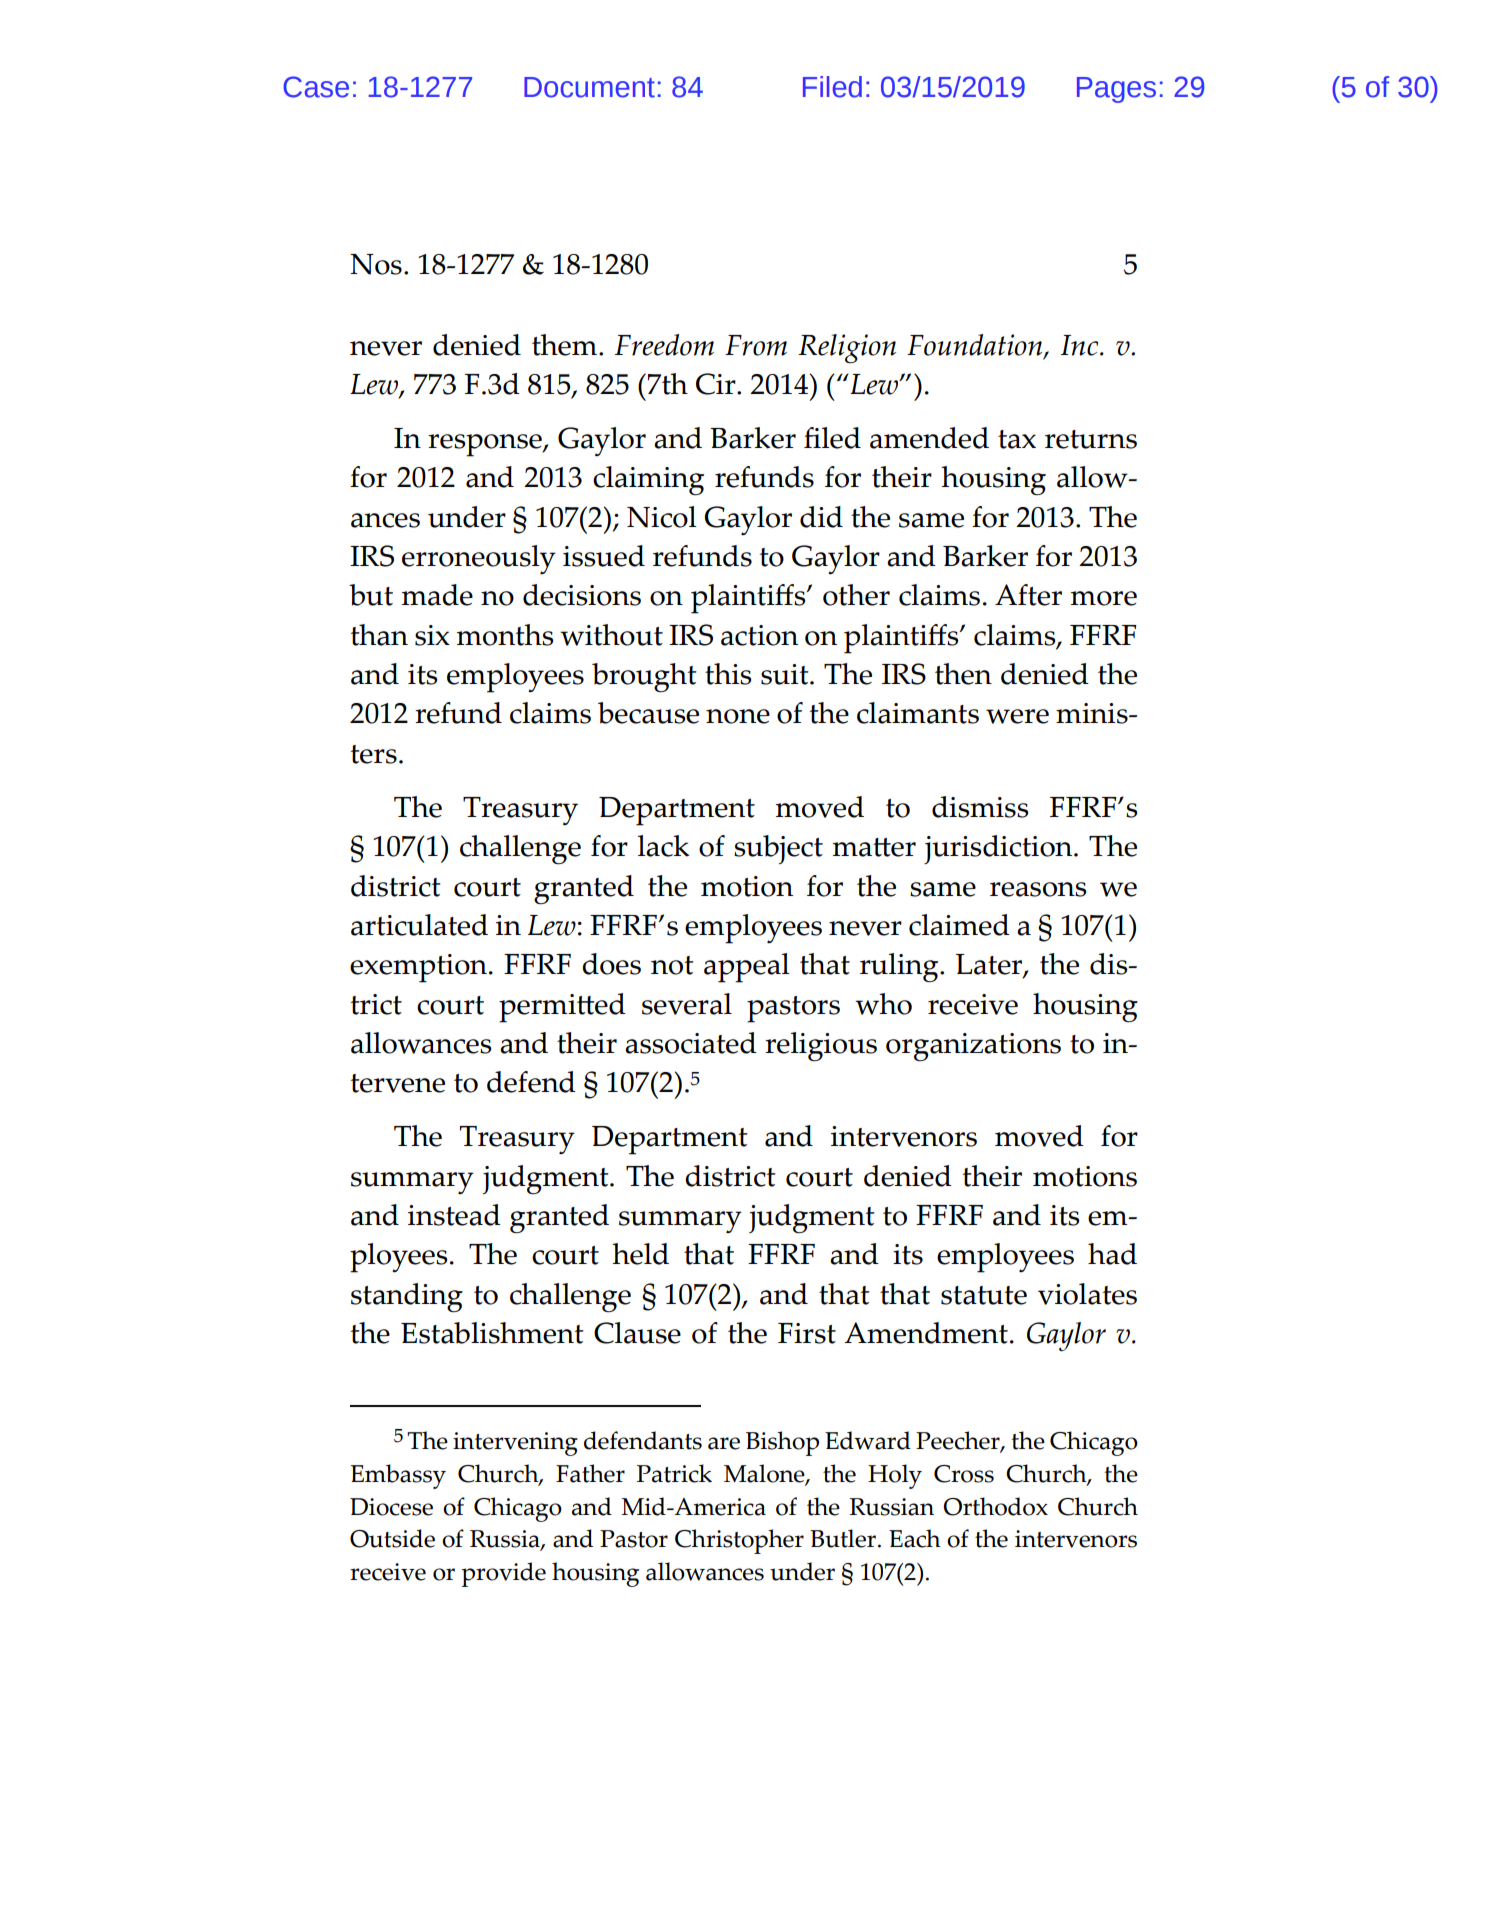 The width and height of the page is (1488, 1926). I want to click on held, so click(640, 1254).
